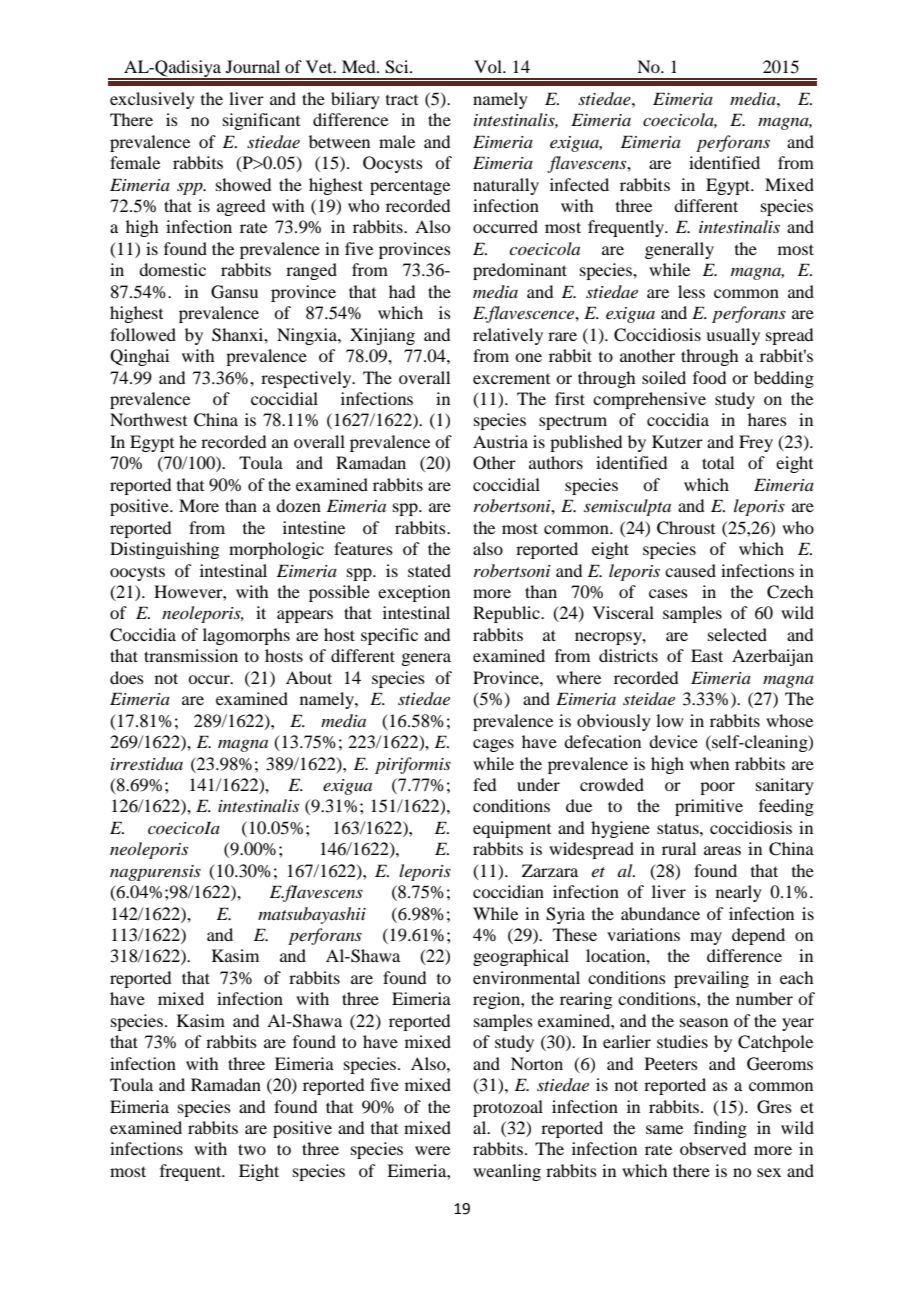 This page has height=1308, width=924. I want to click on Vol, so click(489, 66).
